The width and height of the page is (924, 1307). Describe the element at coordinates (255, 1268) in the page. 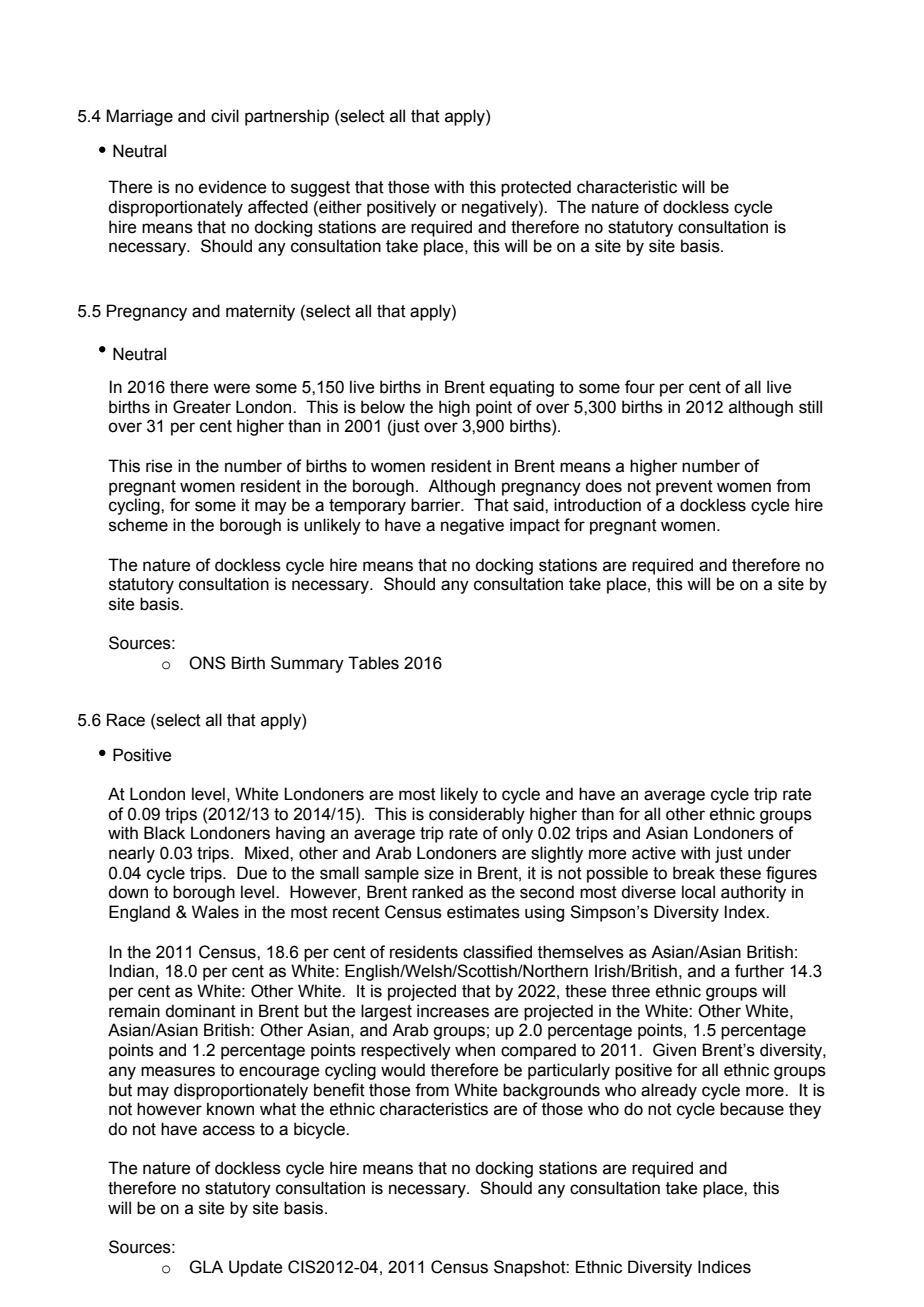

I see `Update` at that location.
